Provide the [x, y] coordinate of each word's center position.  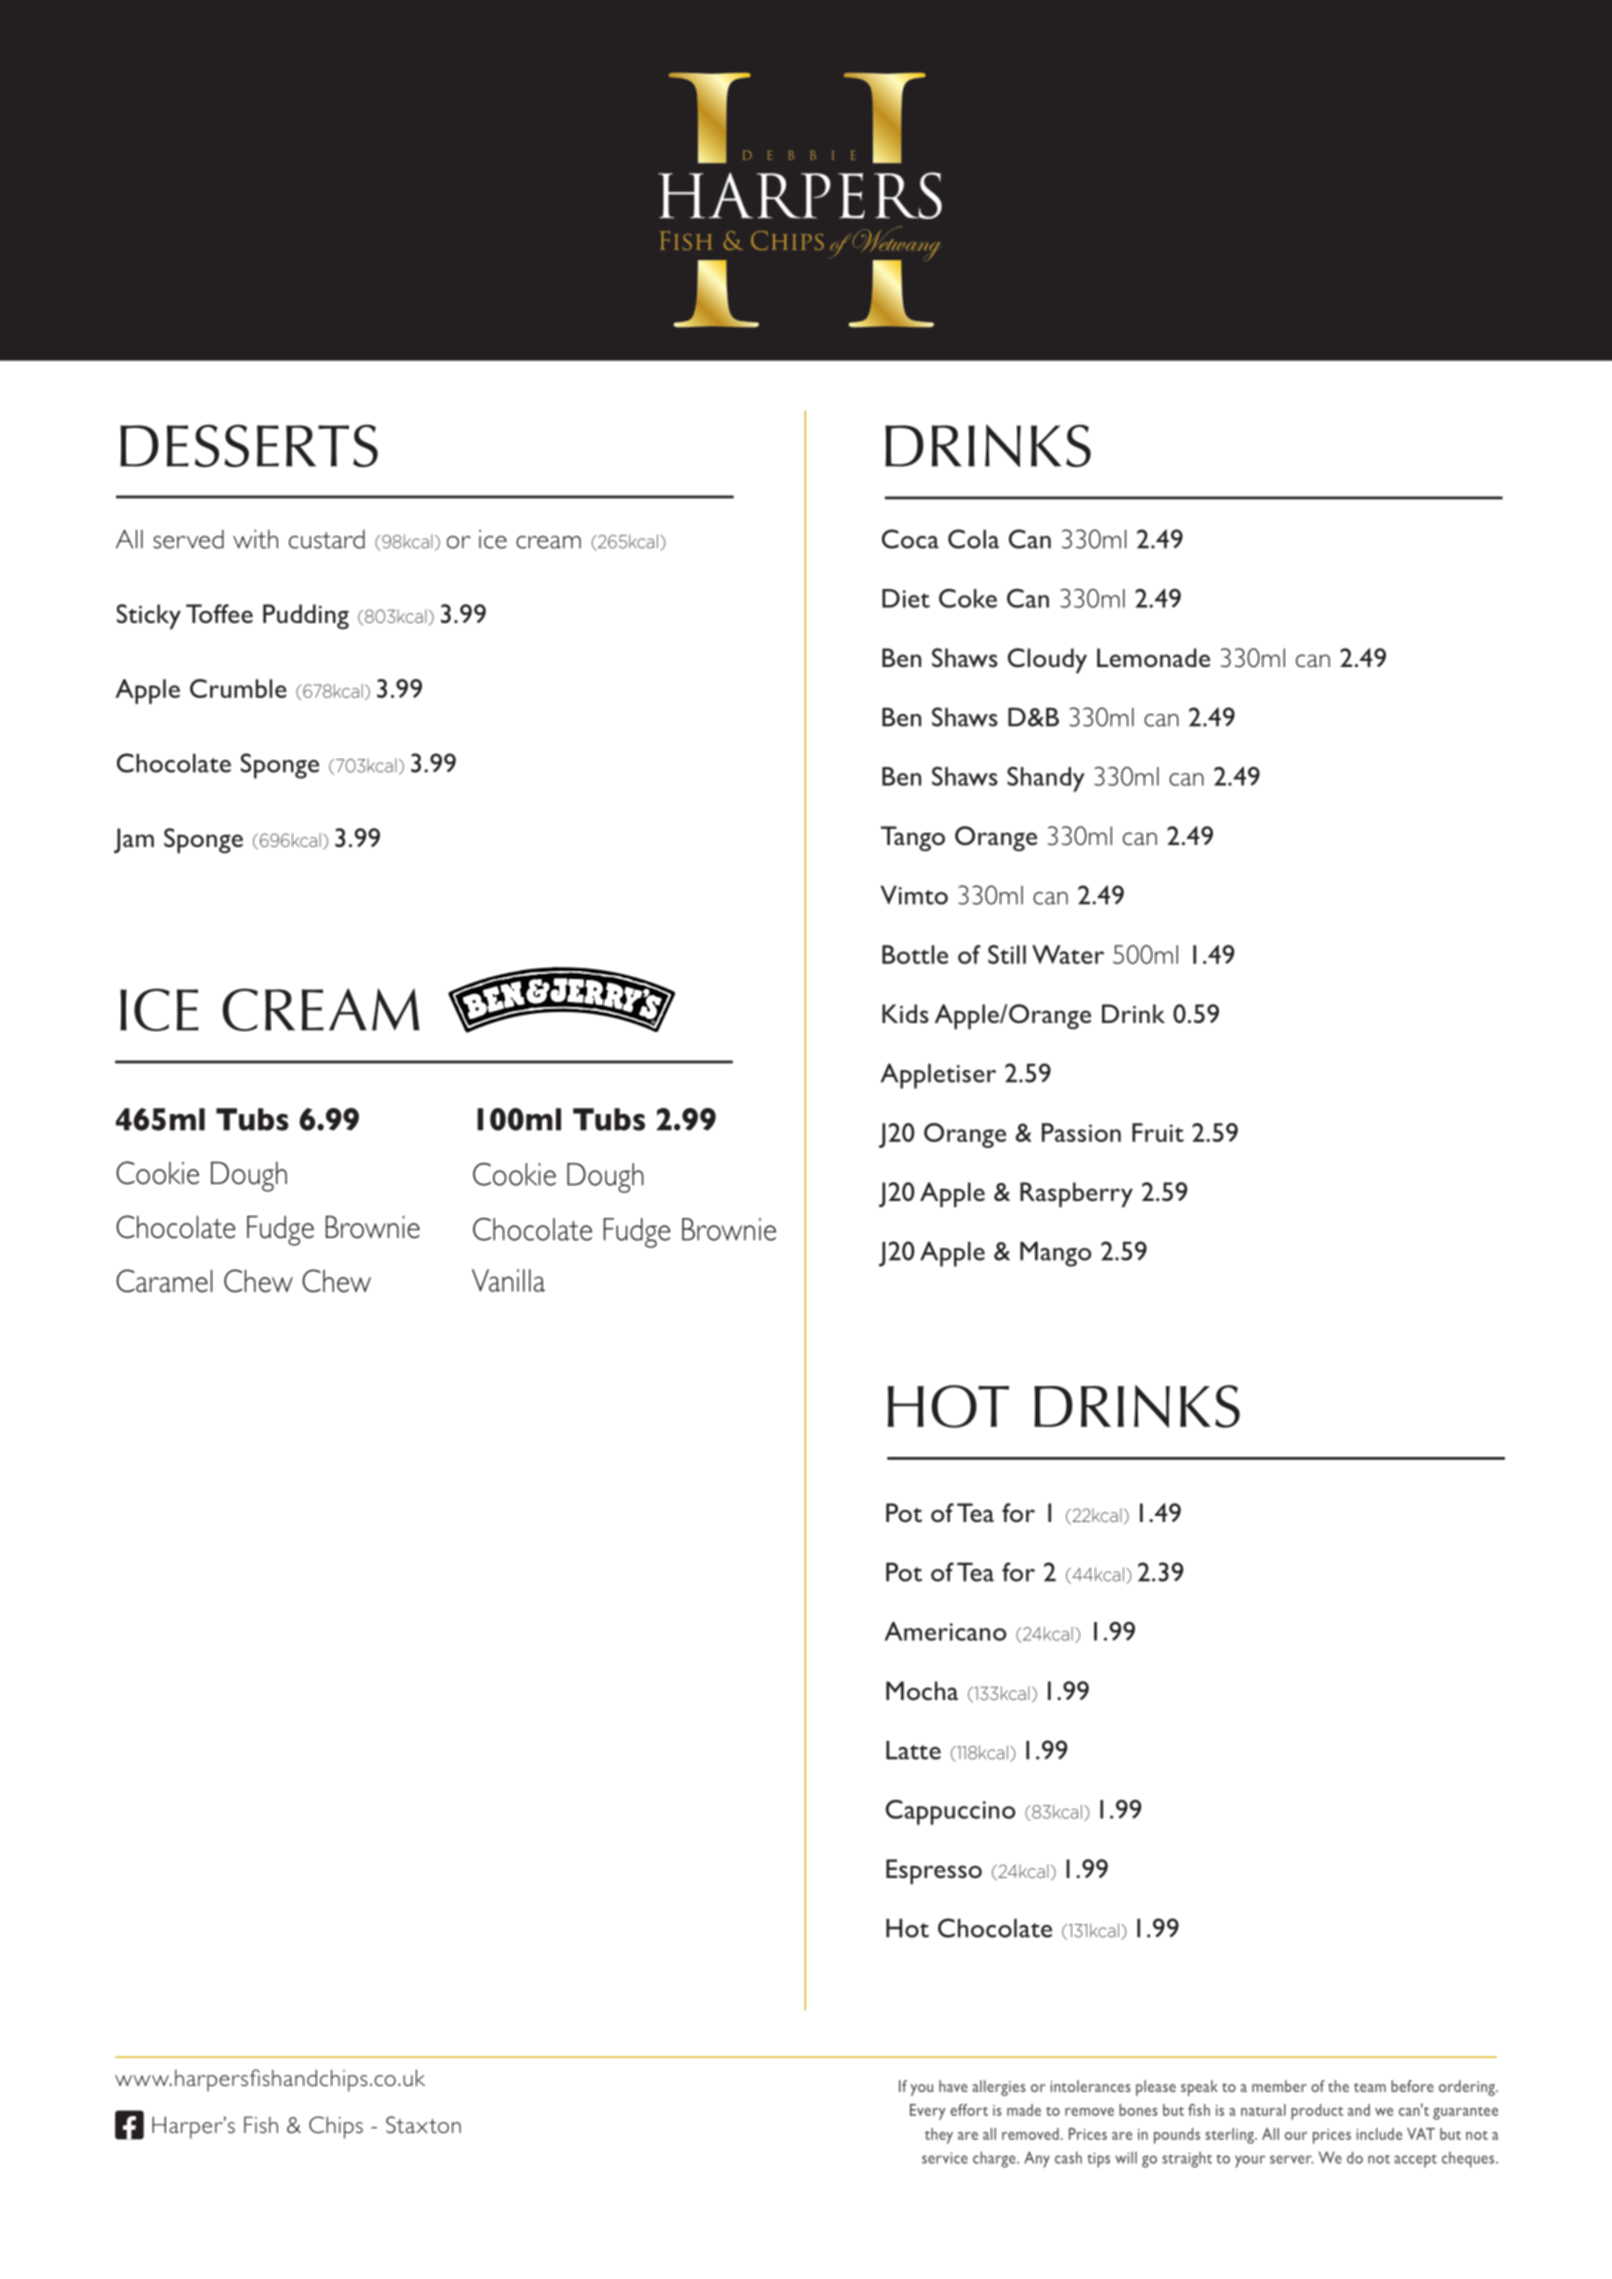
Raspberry [1076, 1194]
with [255, 539]
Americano [945, 1631]
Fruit [1158, 1132]
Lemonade [1153, 657]
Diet [906, 598]
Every [928, 2112]
